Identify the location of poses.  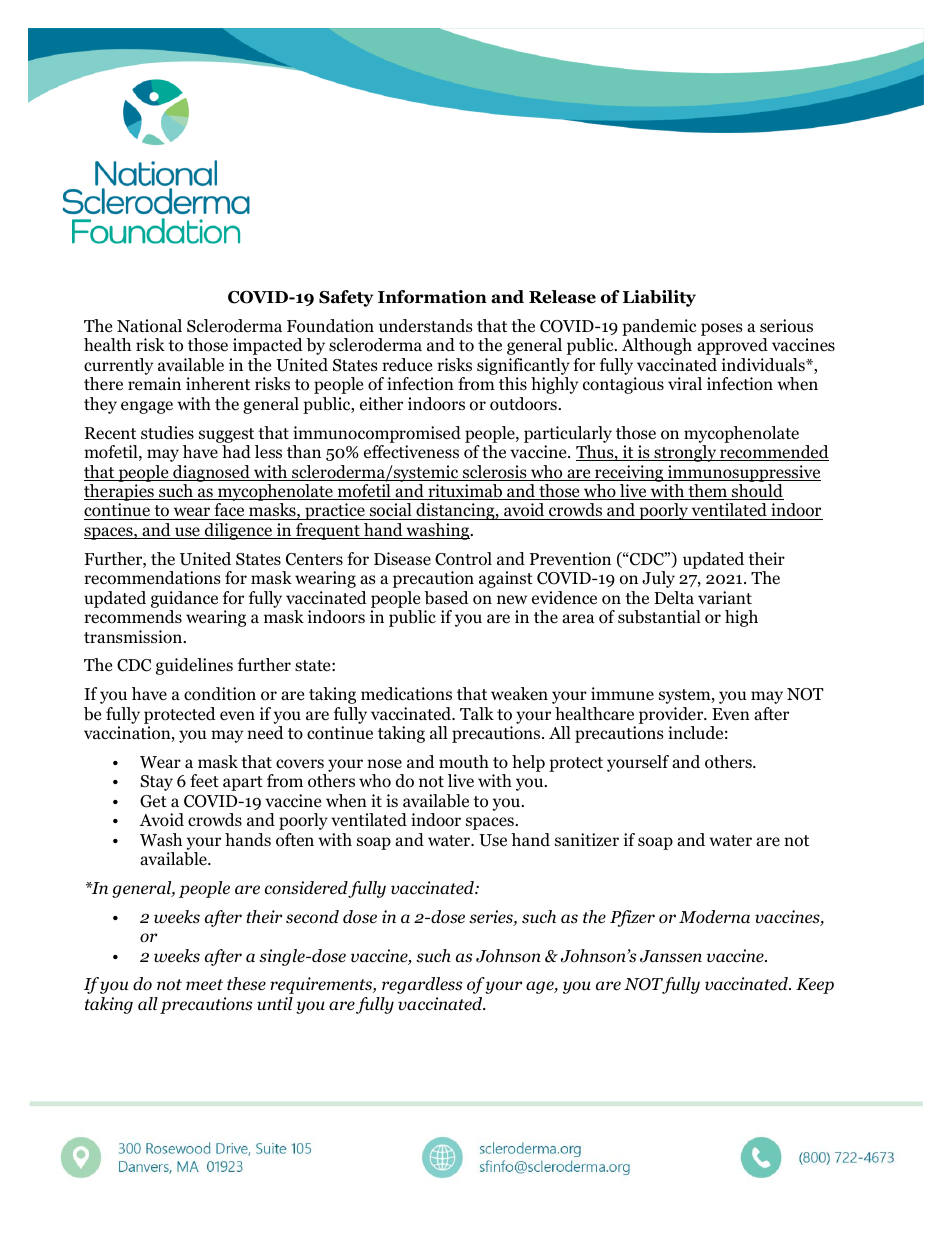
(722, 329).
